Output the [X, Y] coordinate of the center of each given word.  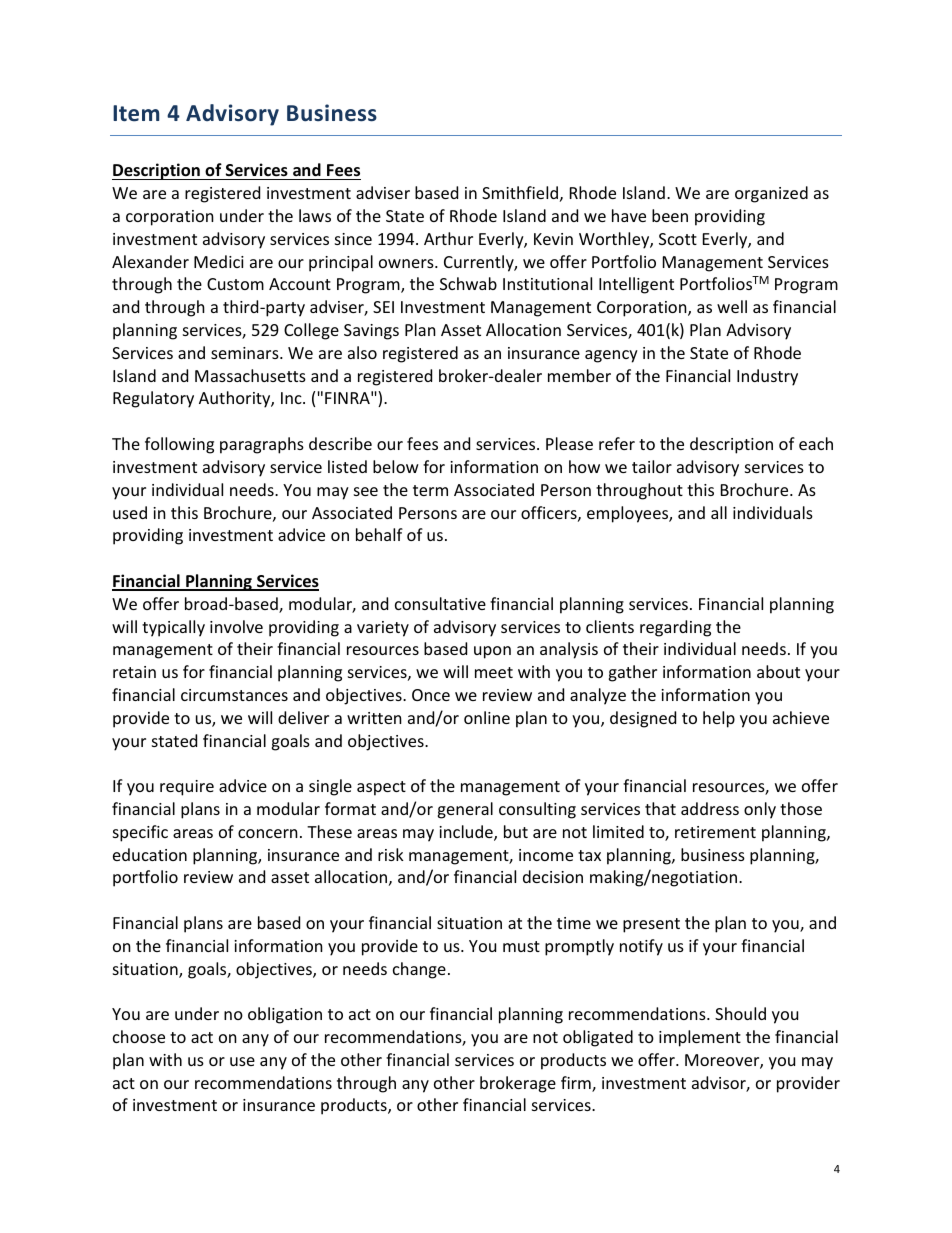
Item [136, 113]
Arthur [448, 238]
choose [139, 1036]
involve [236, 626]
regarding [675, 628]
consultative [440, 603]
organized [771, 194]
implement [700, 1038]
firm [577, 1084]
